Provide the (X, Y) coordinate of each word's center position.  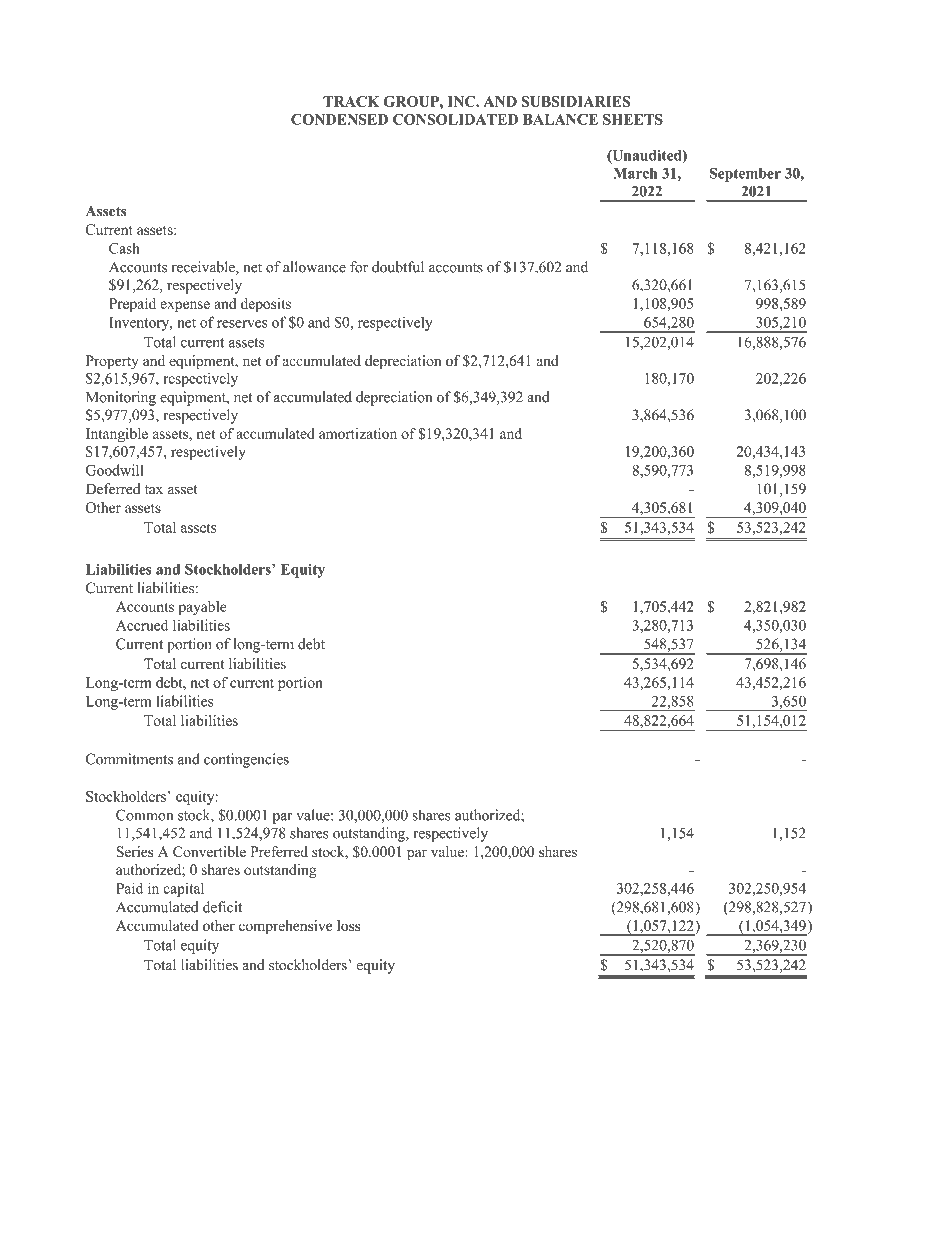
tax (154, 489)
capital (183, 889)
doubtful (398, 267)
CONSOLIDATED (455, 119)
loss (348, 925)
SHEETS (633, 119)
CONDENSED (339, 119)
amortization (358, 433)
